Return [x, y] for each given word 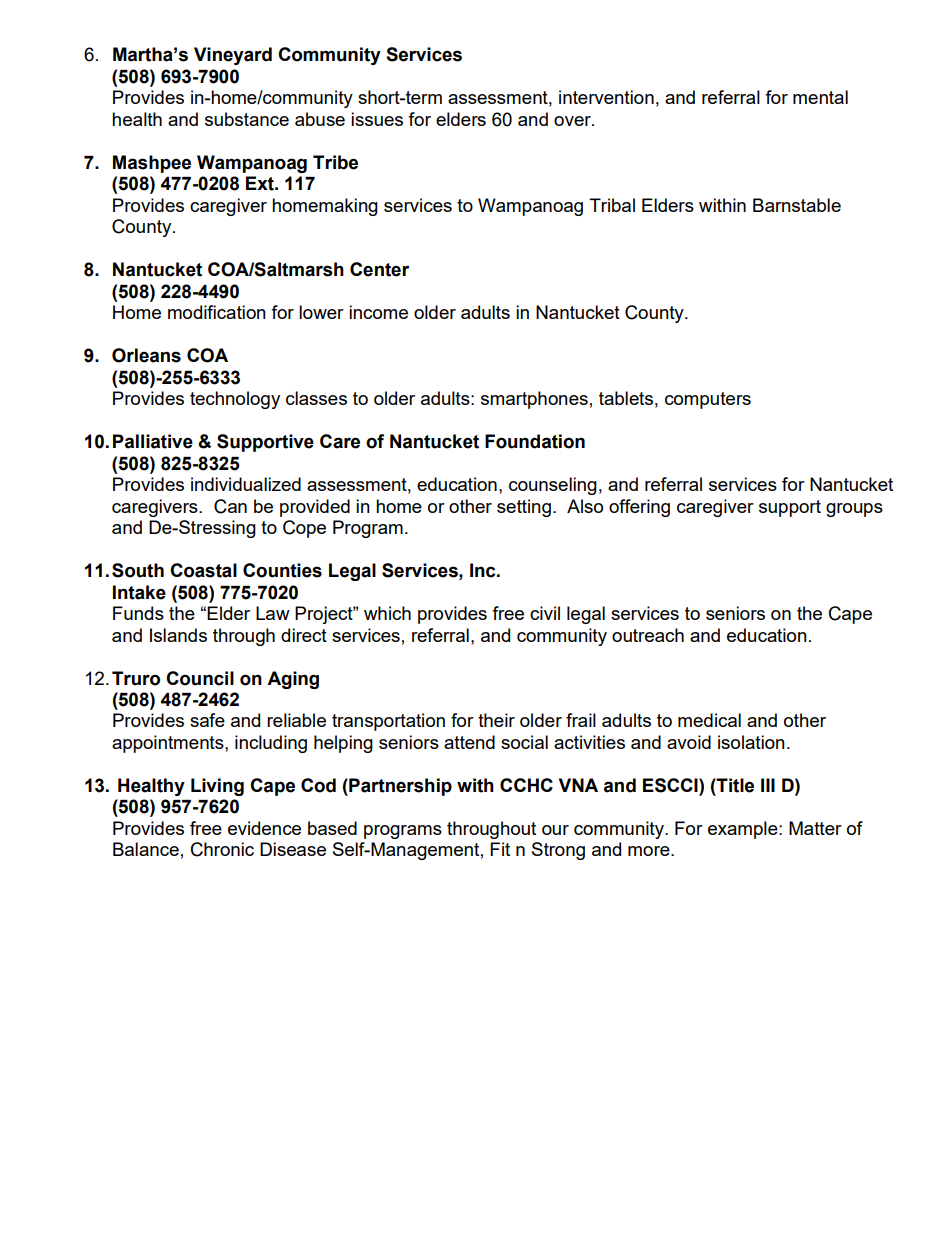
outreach [648, 635]
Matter [815, 828]
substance [247, 119]
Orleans [146, 355]
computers [708, 400]
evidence [264, 828]
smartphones [534, 400]
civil [545, 613]
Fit [500, 849]
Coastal [203, 570]
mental [820, 97]
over [573, 121]
